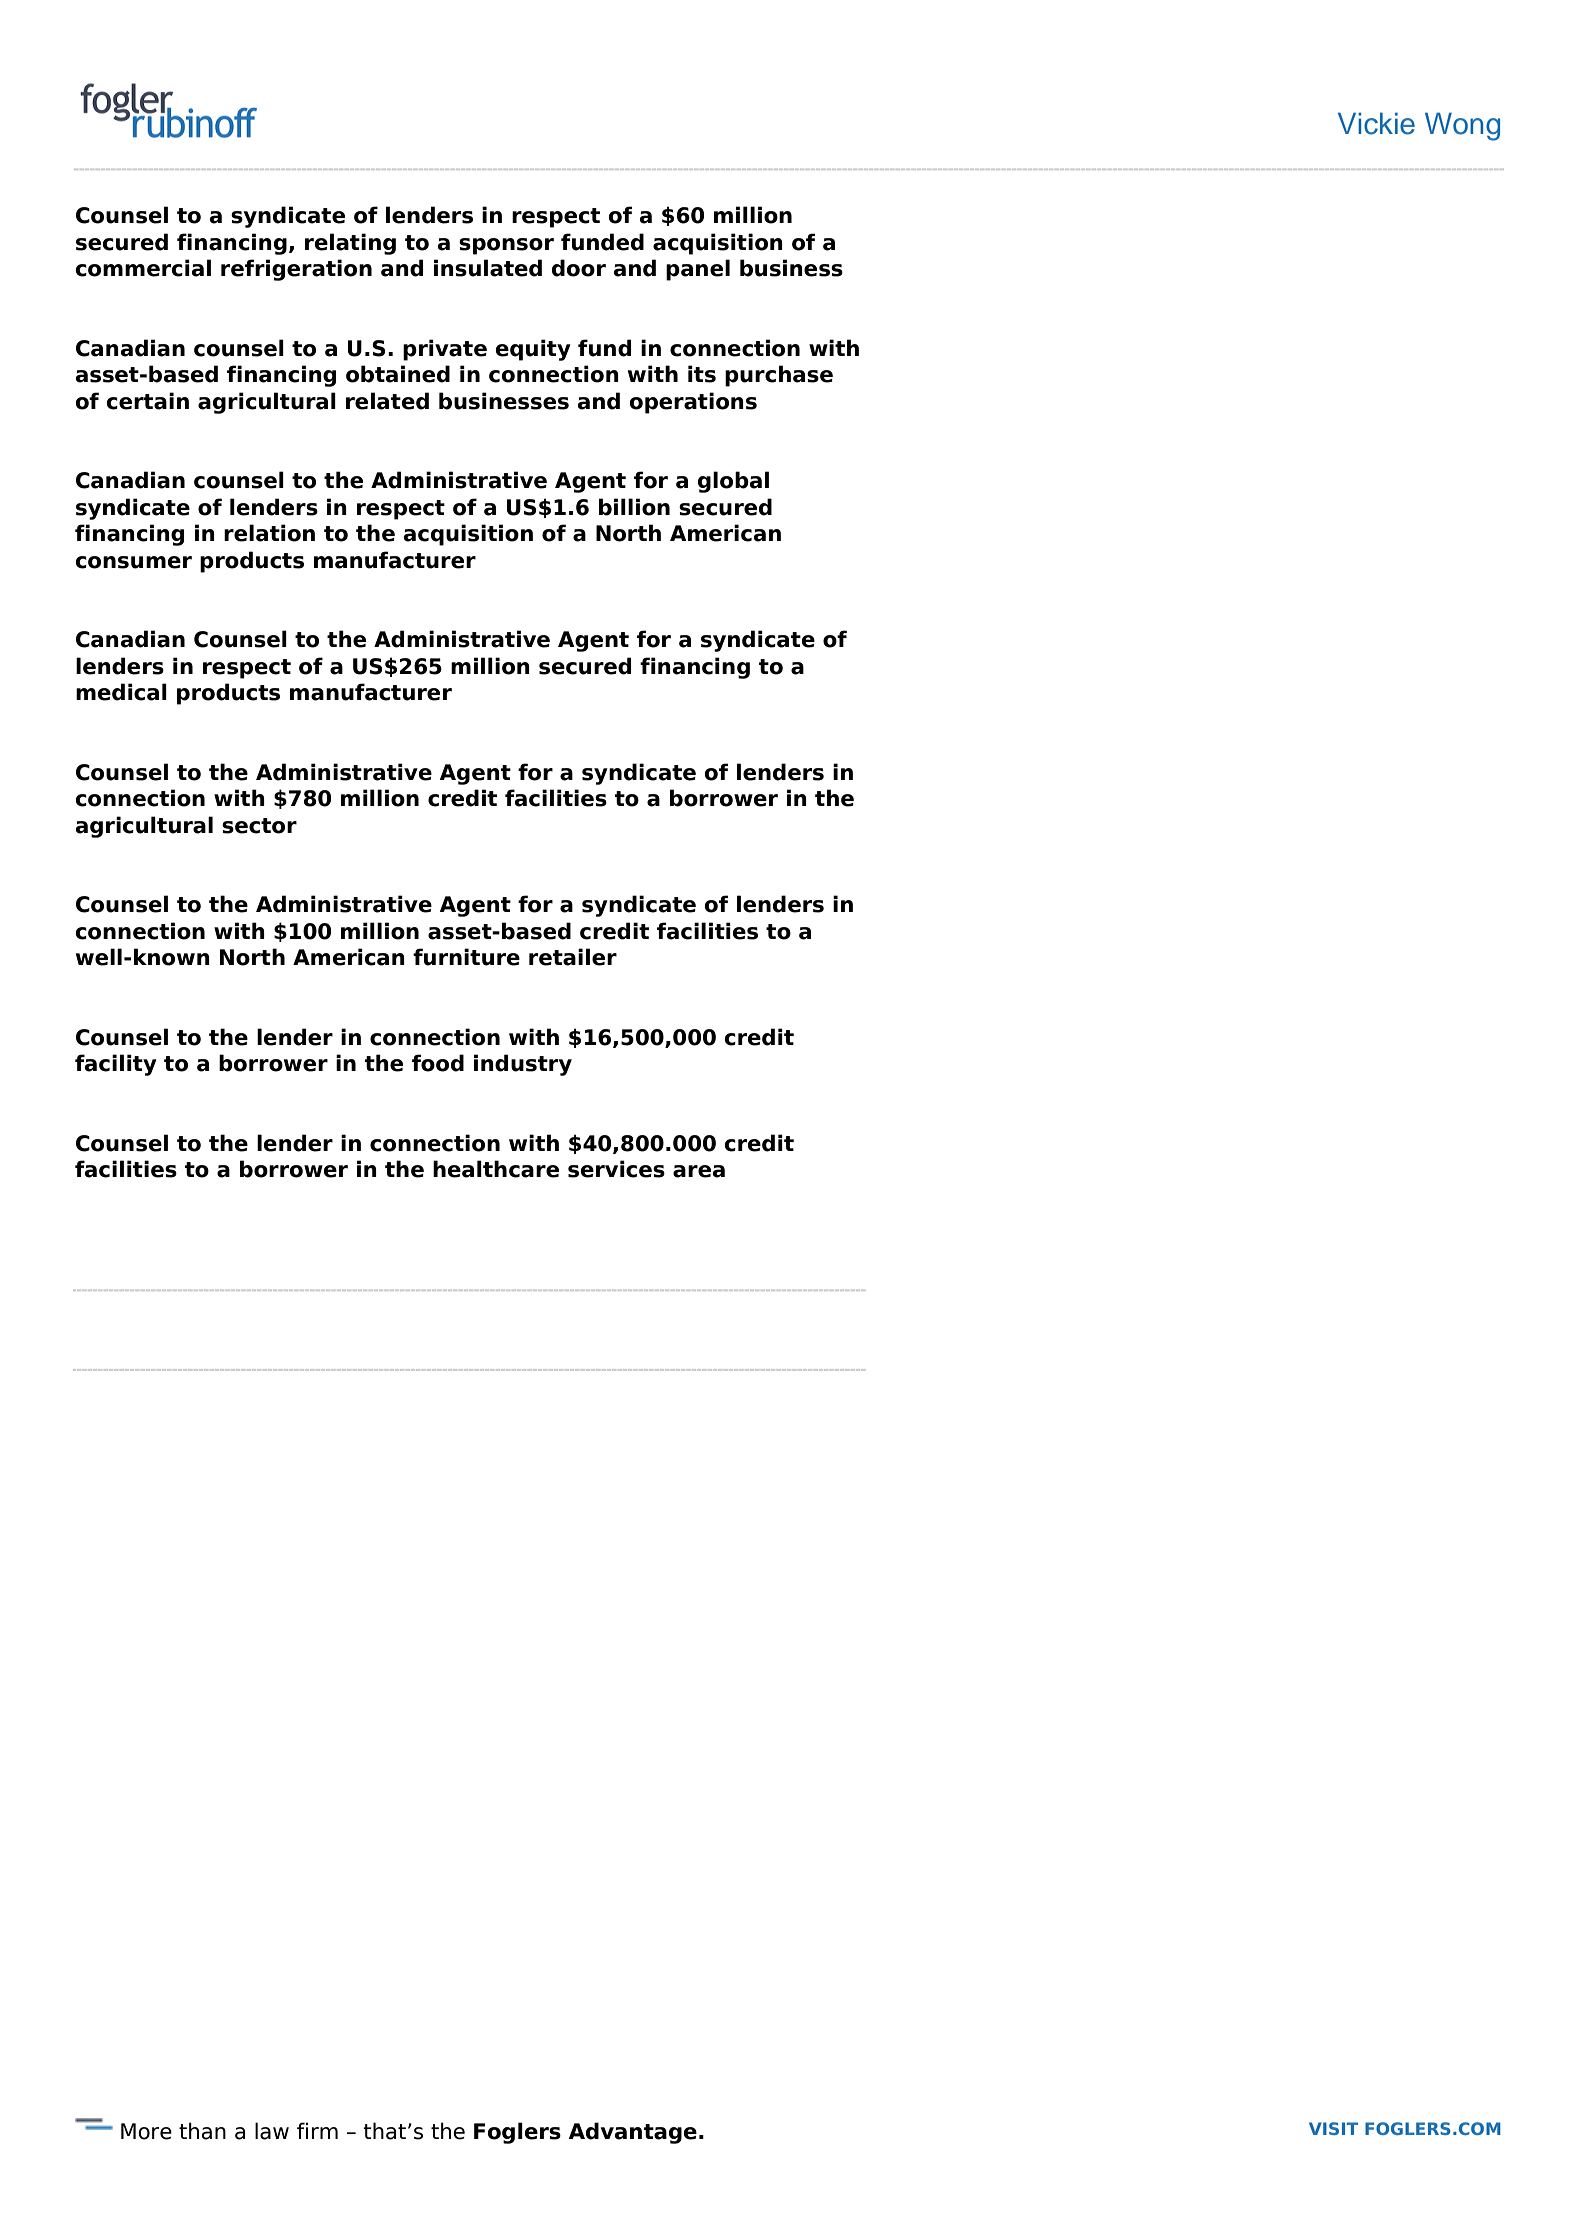  Describe the element at coordinates (259, 826) in the screenshot. I see `sector` at that location.
